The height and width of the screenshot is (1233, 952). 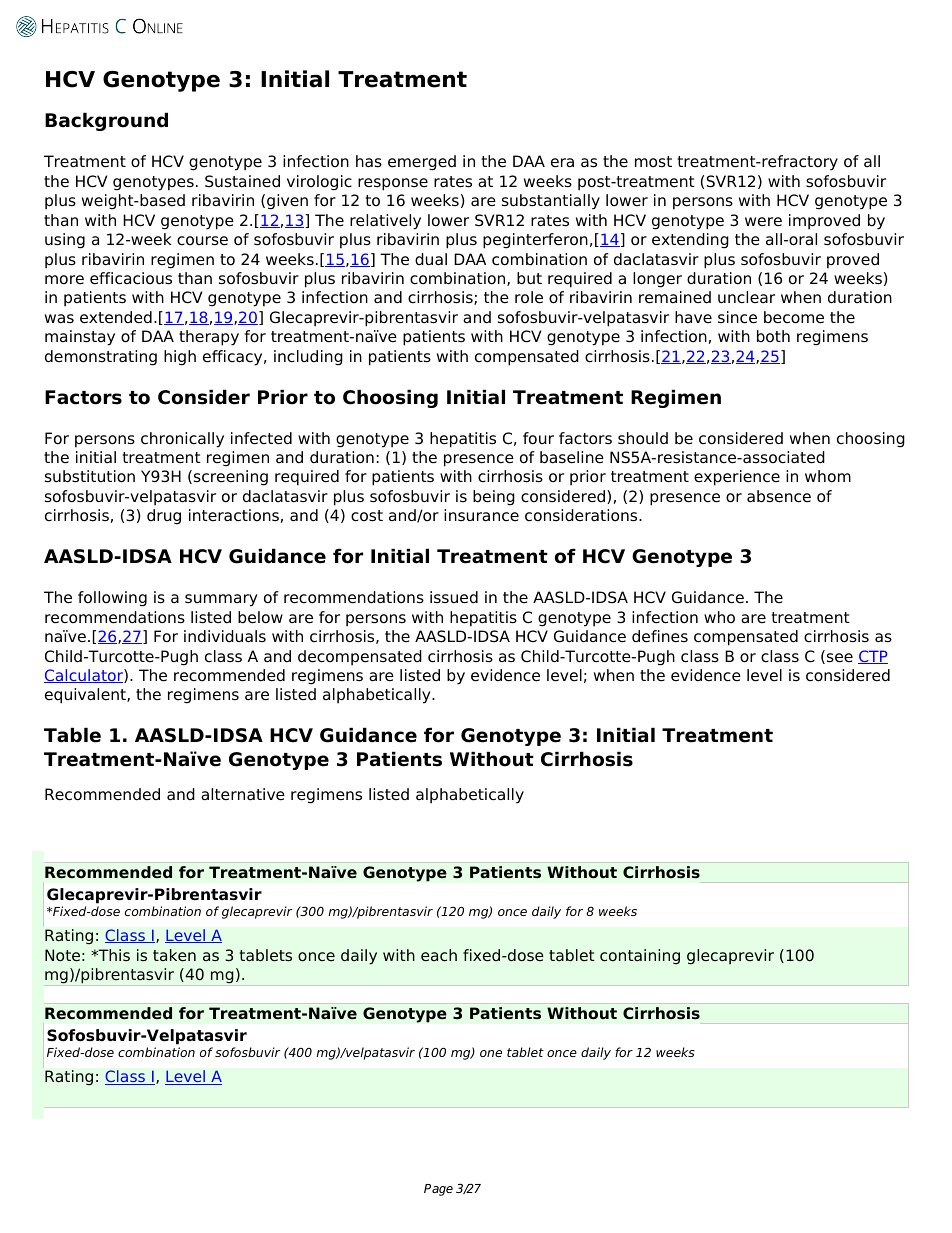 I want to click on drug, so click(x=164, y=517).
